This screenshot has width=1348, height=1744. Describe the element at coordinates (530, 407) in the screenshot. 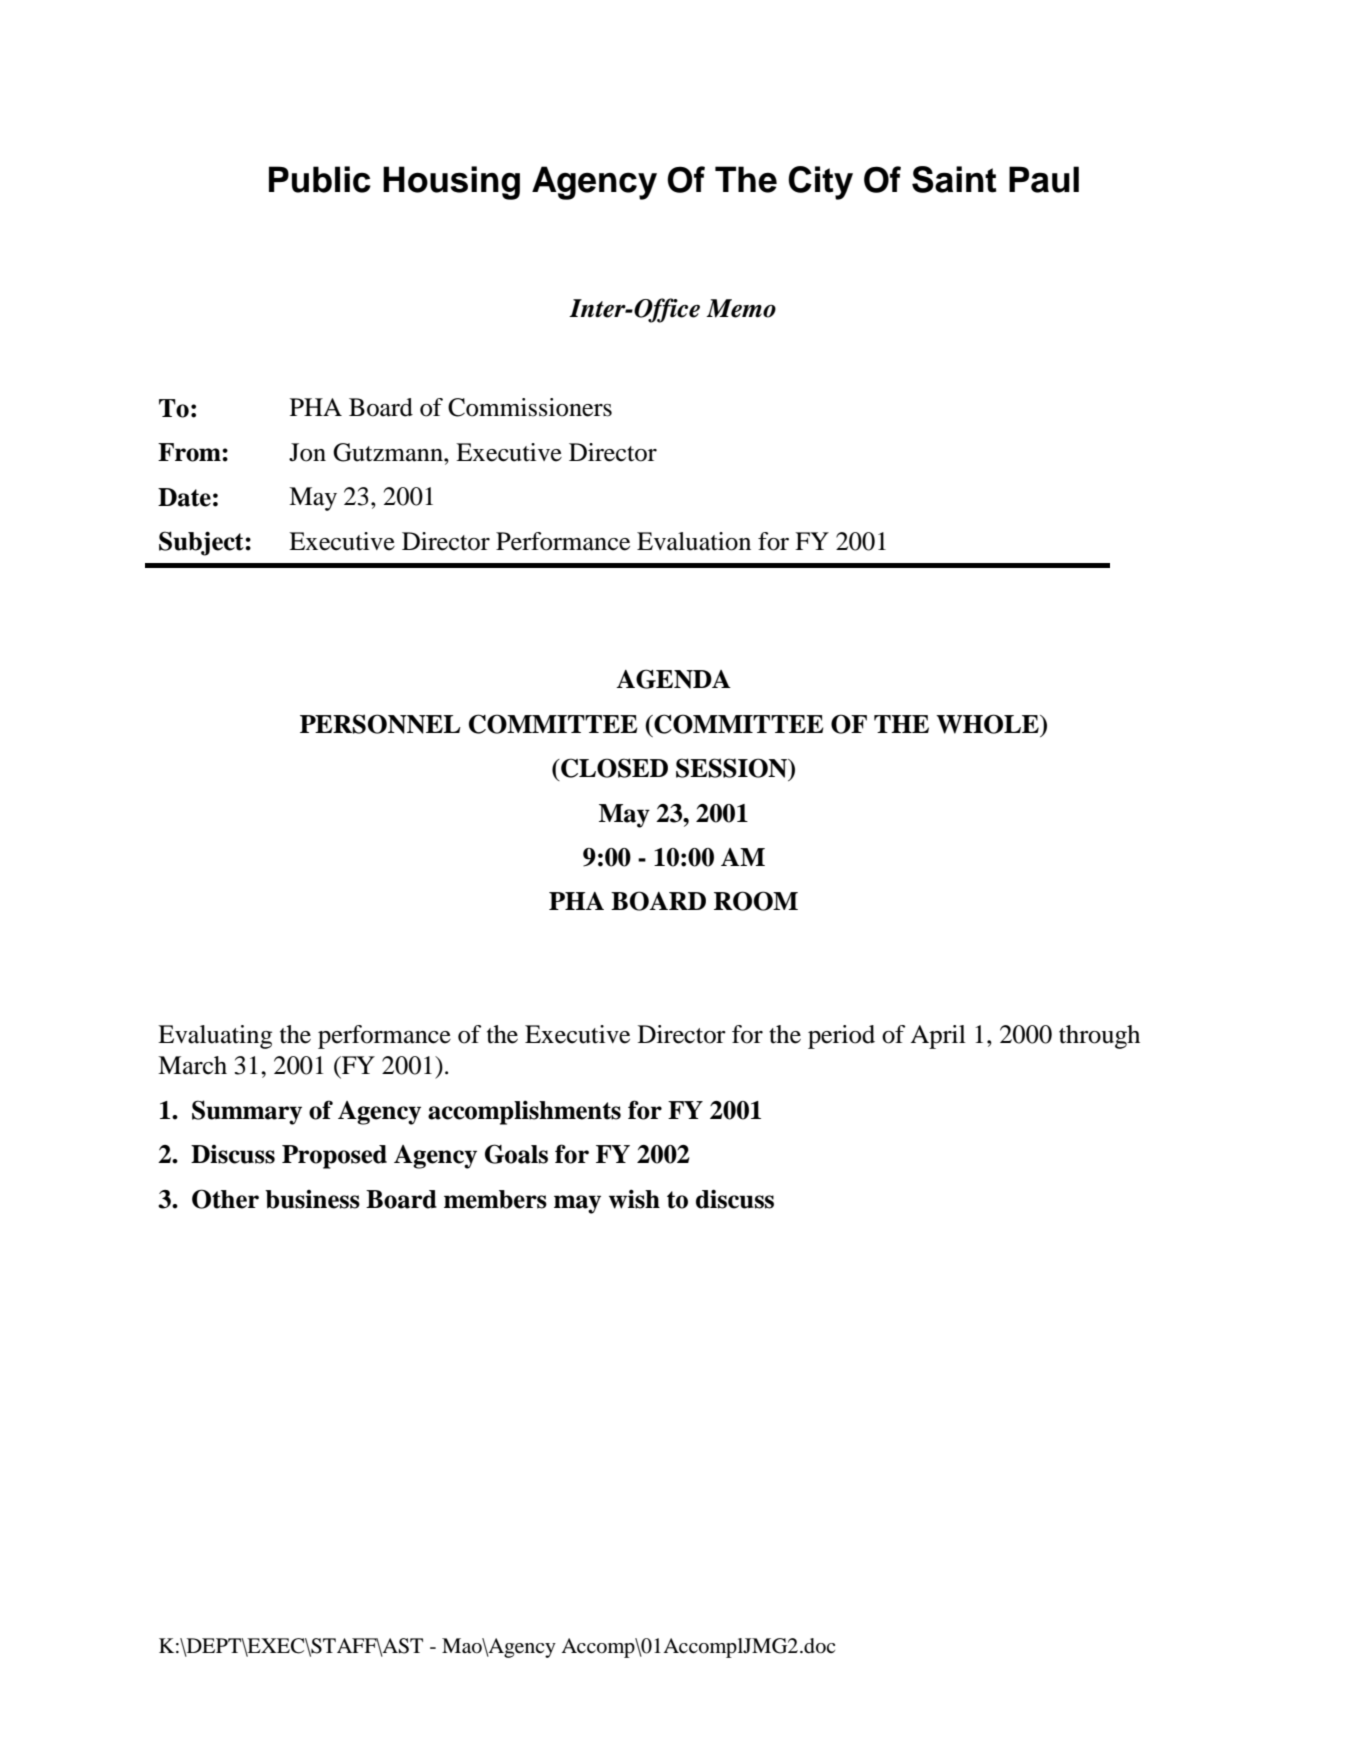

I see `Commissioners` at that location.
